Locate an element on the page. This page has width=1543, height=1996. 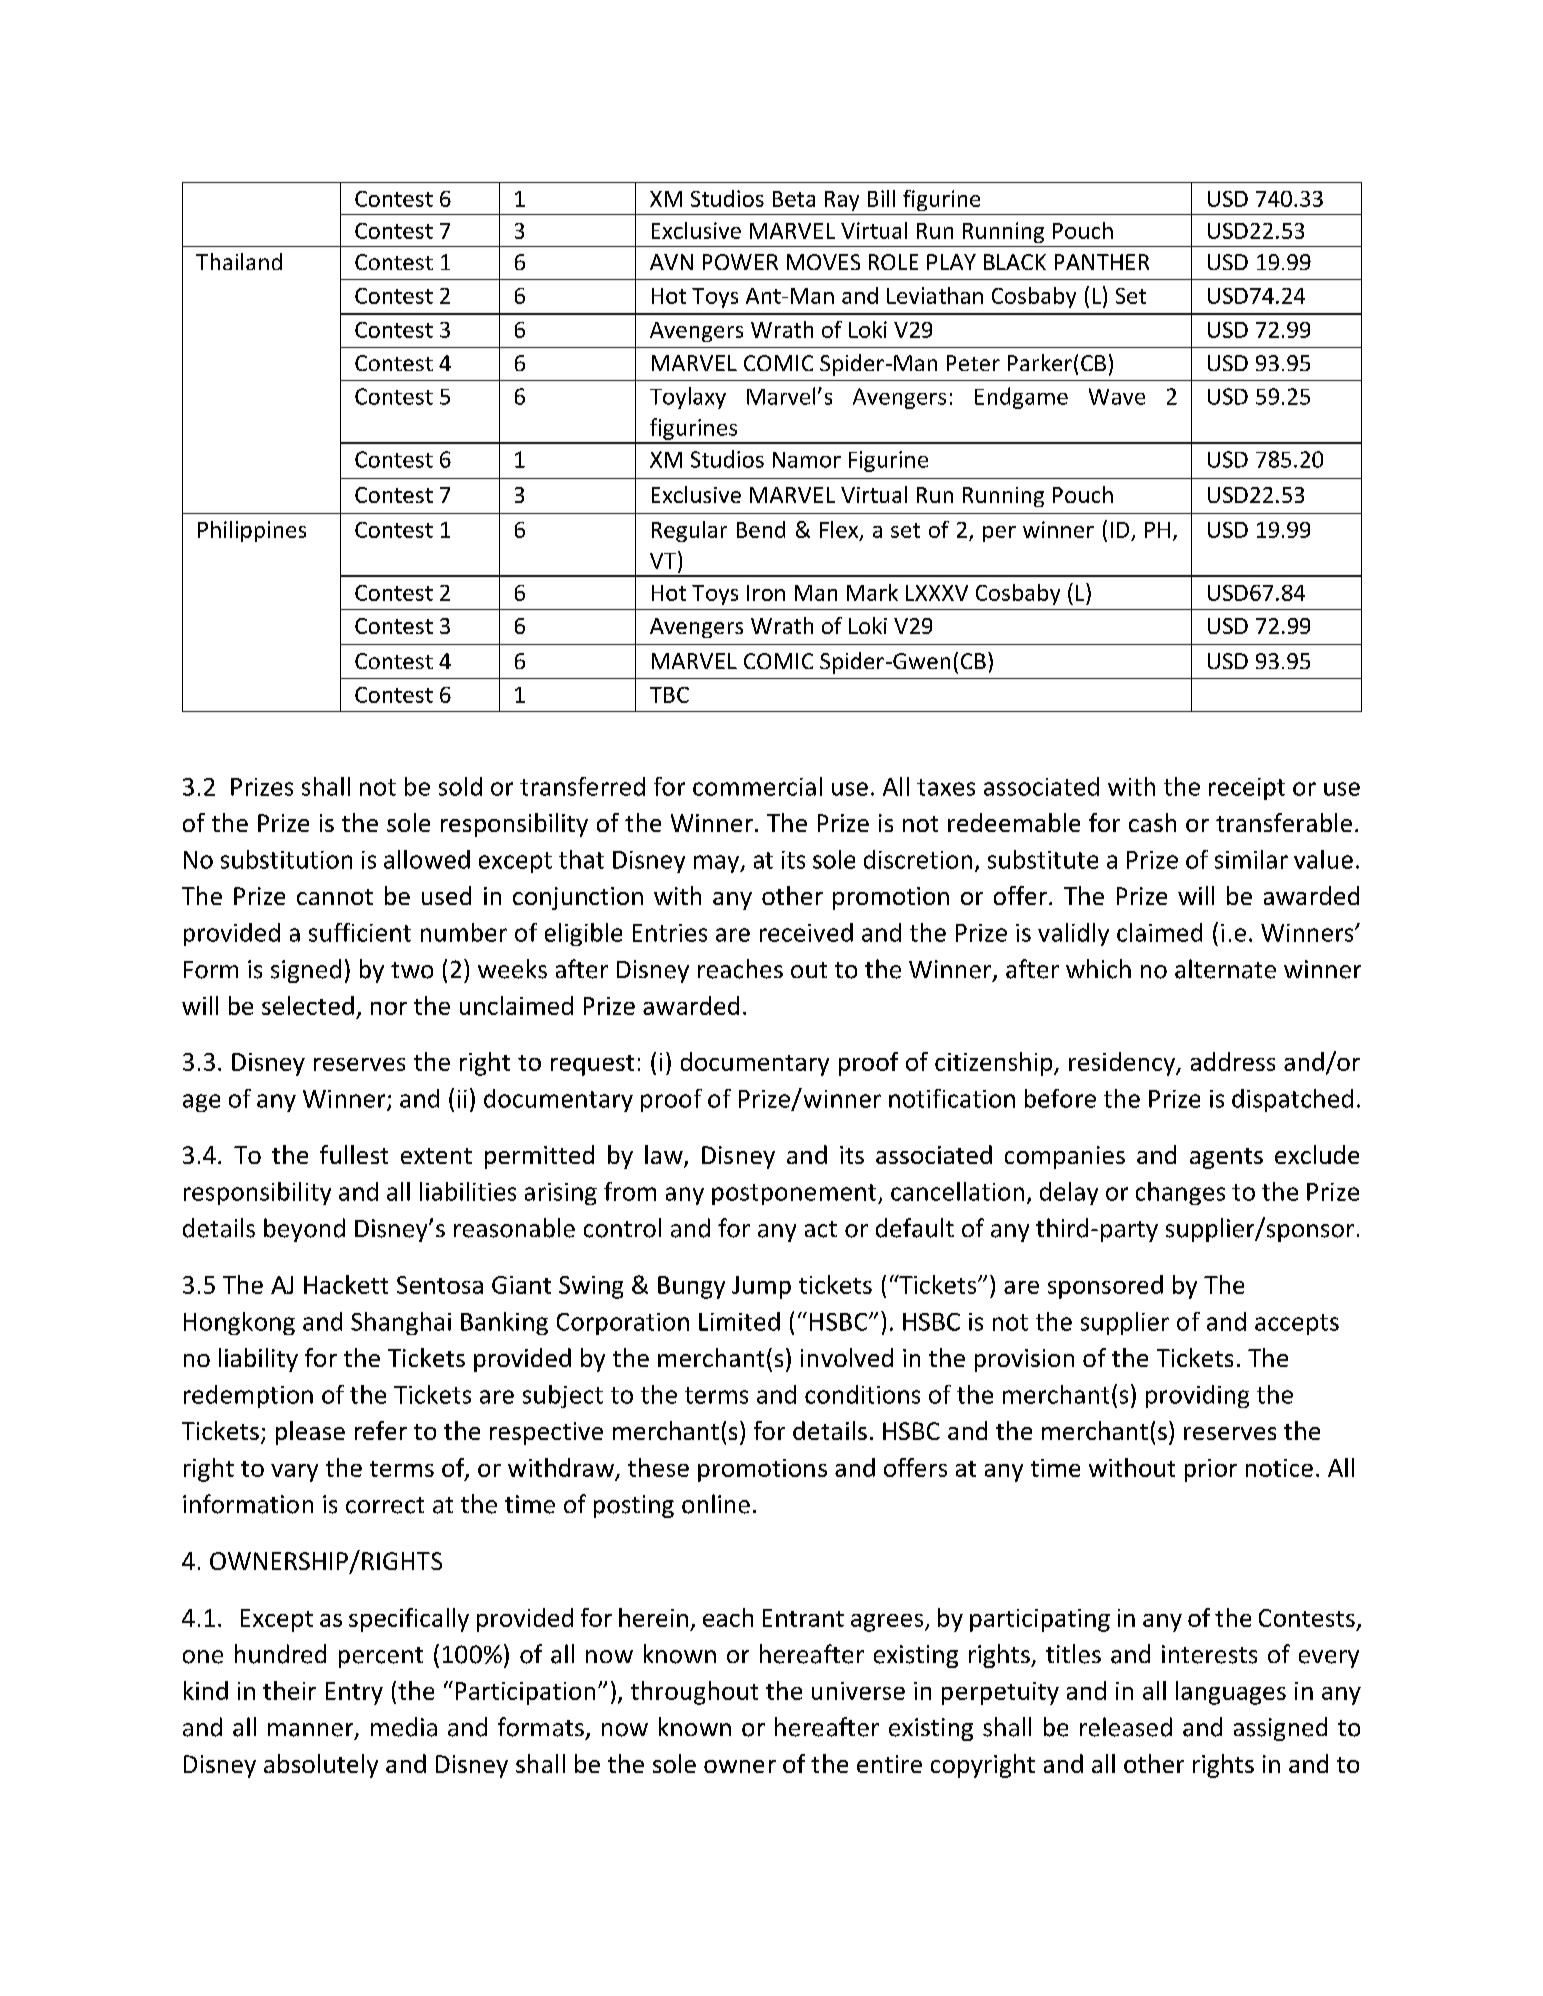
Thailand is located at coordinates (239, 261).
